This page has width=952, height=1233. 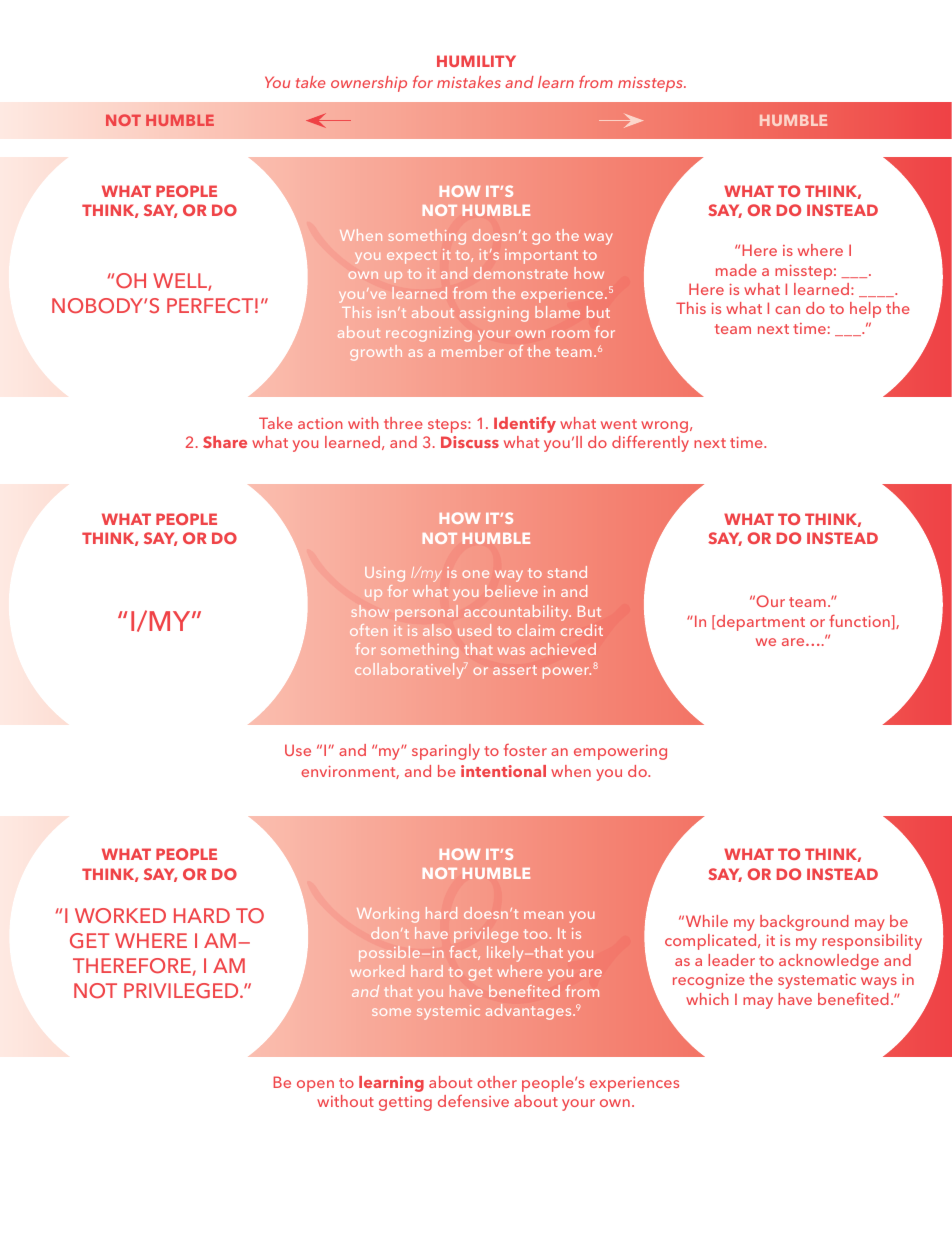 What do you see at coordinates (525, 750) in the page?
I see `foster` at bounding box center [525, 750].
